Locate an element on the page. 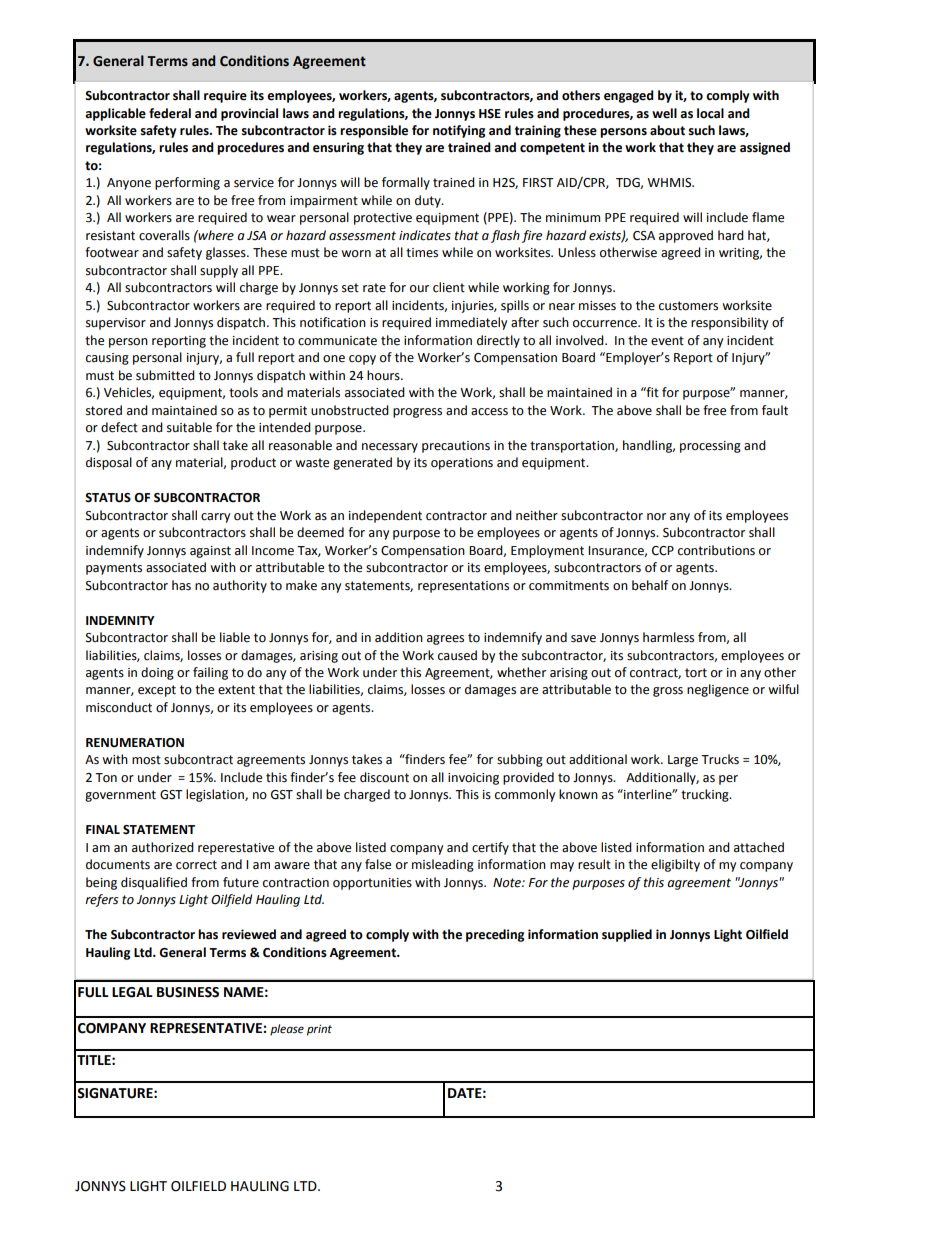  invoicing is located at coordinates (473, 779).
